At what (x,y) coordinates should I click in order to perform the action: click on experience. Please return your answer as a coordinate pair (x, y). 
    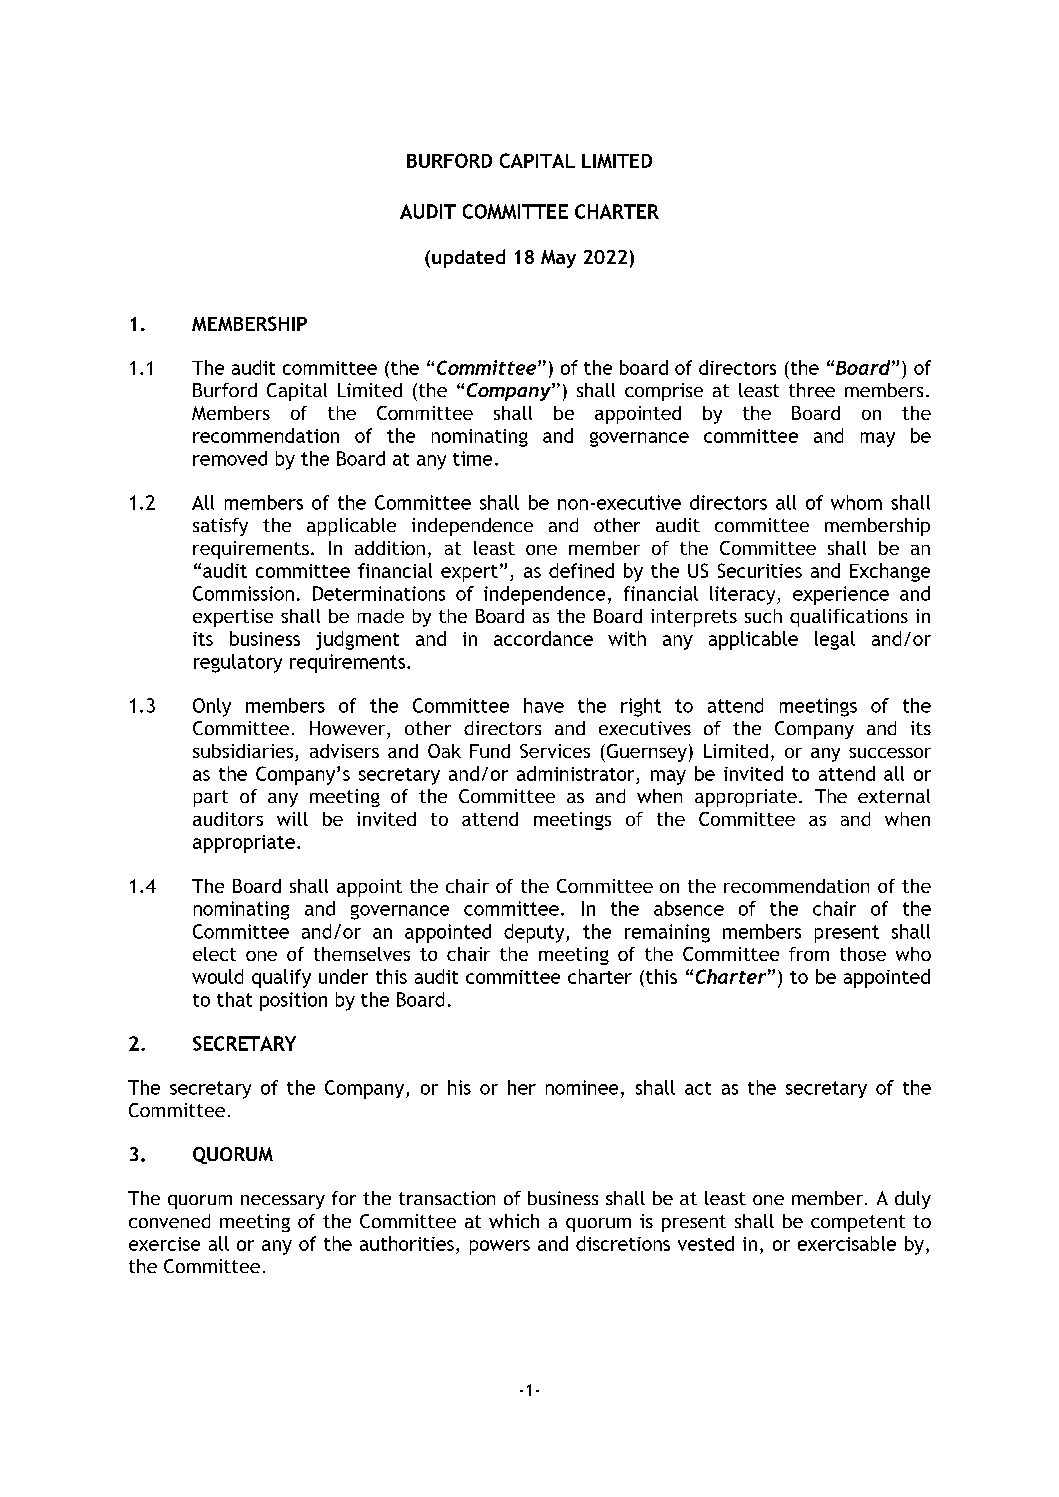
    Looking at the image, I should click on (841, 595).
